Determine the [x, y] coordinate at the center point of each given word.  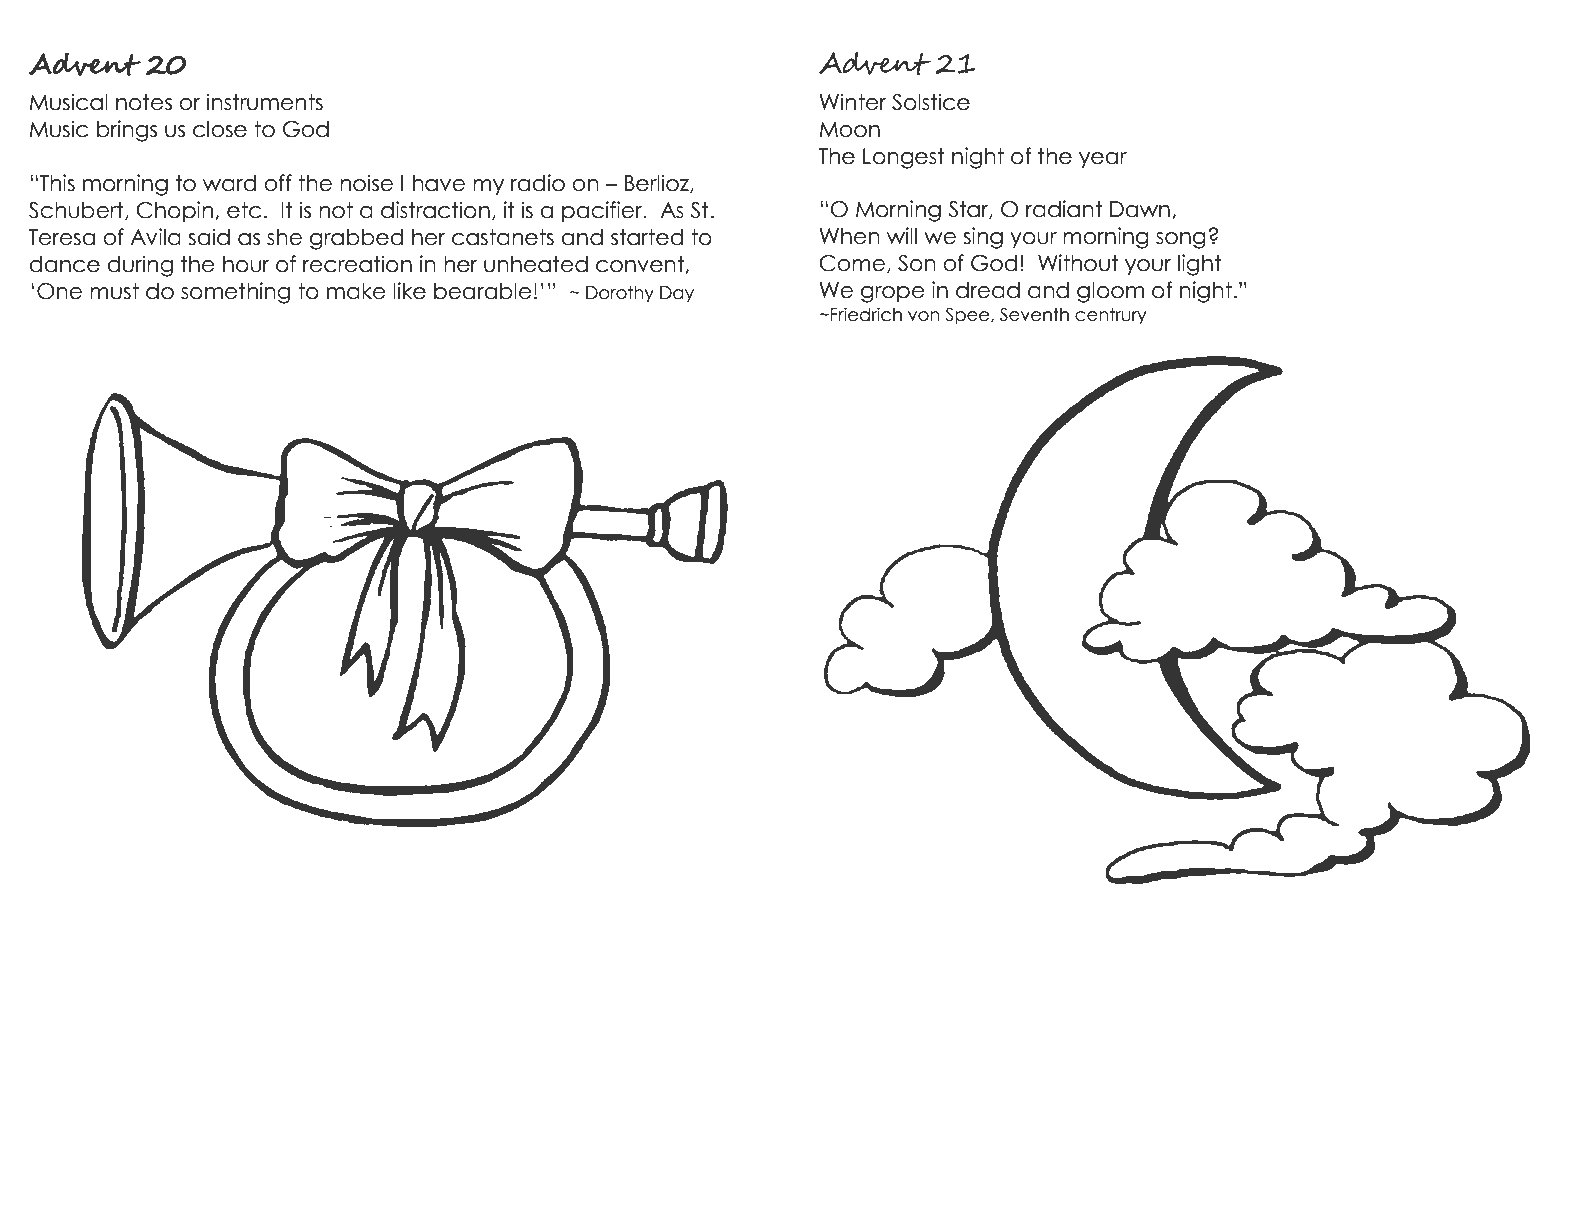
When [849, 236]
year [1103, 160]
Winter [853, 102]
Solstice [931, 102]
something [235, 293]
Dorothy [620, 294]
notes [144, 102]
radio [538, 183]
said [209, 237]
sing [983, 238]
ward [229, 183]
